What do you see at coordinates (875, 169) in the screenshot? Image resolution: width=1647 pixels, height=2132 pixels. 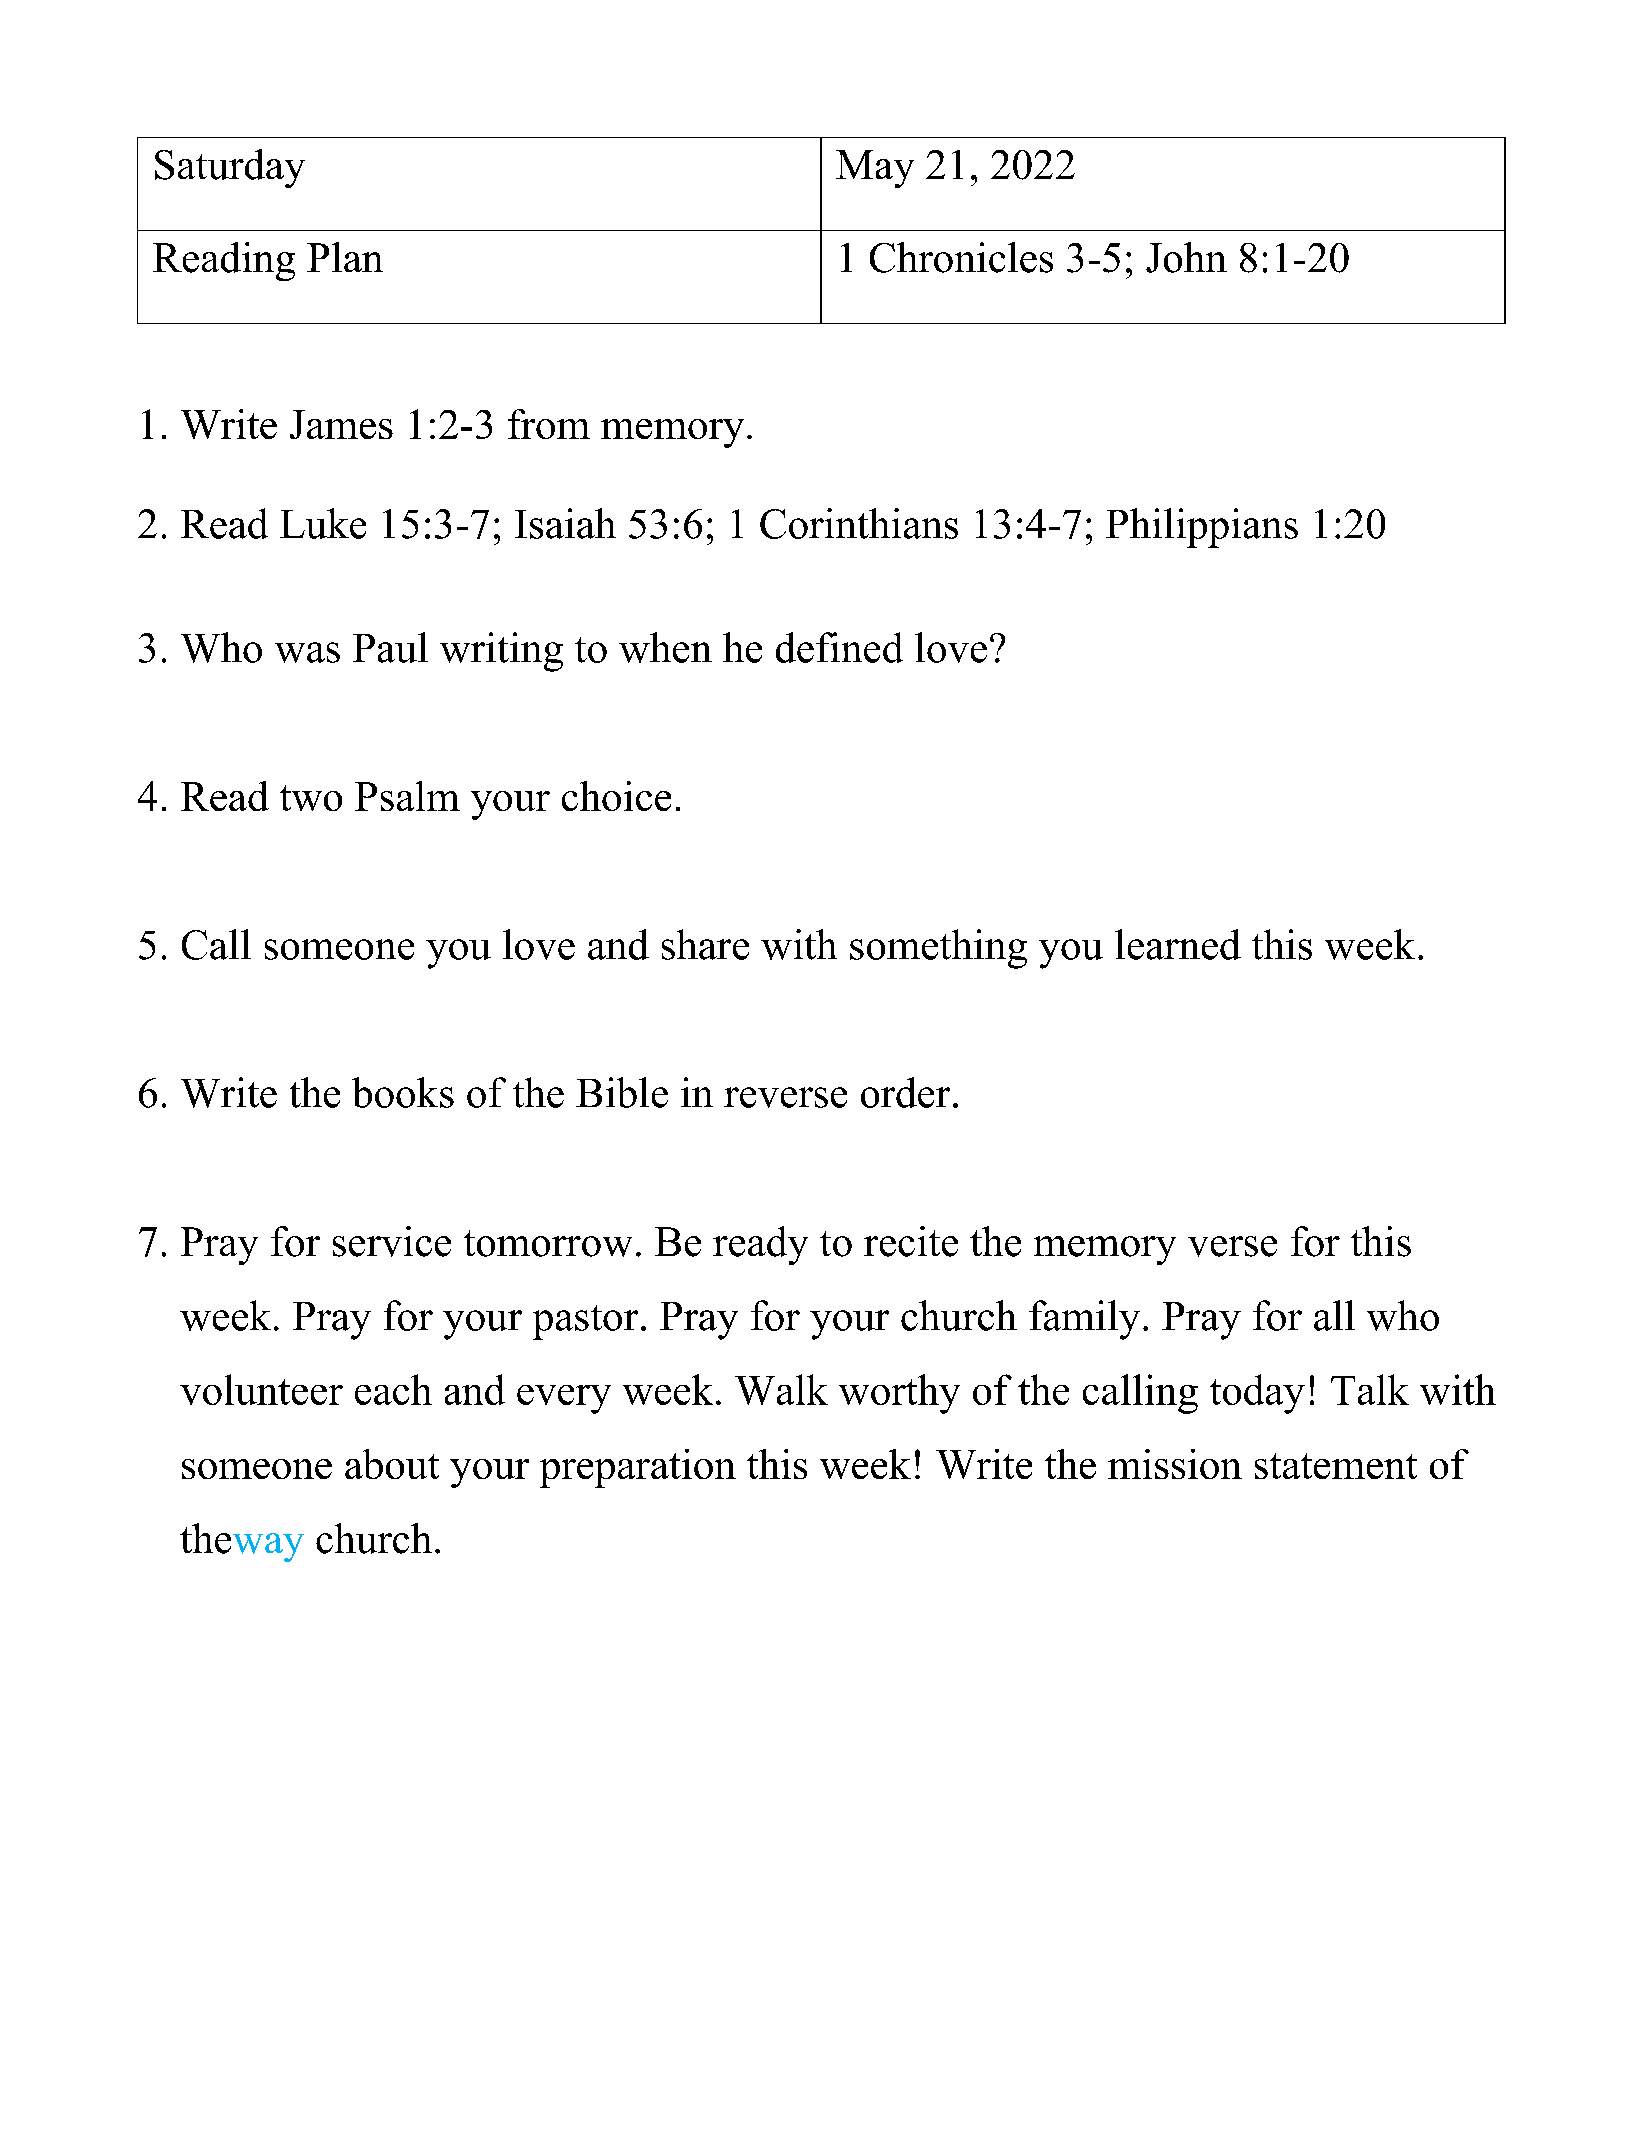 I see `May` at bounding box center [875, 169].
